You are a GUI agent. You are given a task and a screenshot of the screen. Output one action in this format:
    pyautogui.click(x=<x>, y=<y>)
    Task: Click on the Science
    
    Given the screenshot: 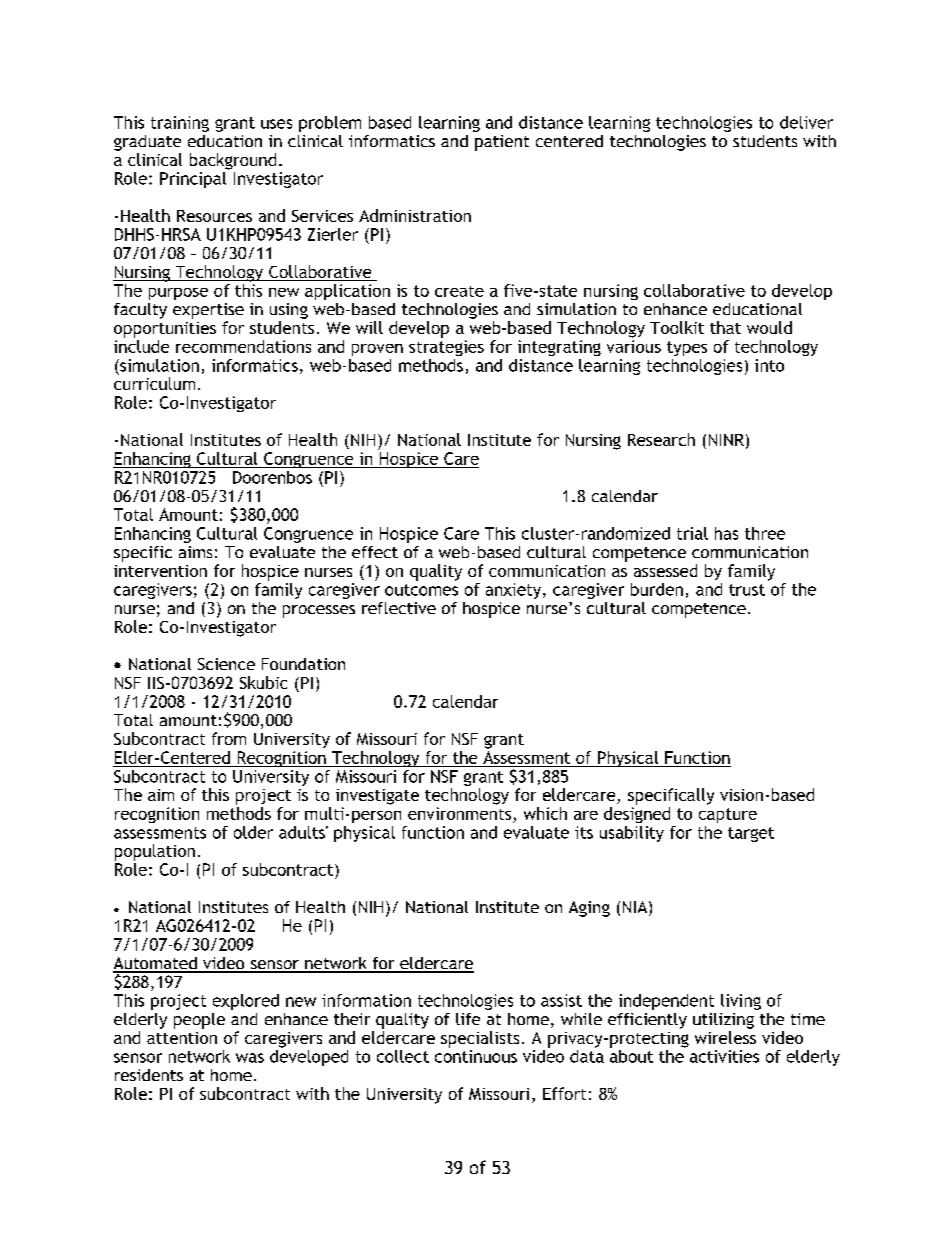 What is the action you would take?
    pyautogui.click(x=226, y=664)
